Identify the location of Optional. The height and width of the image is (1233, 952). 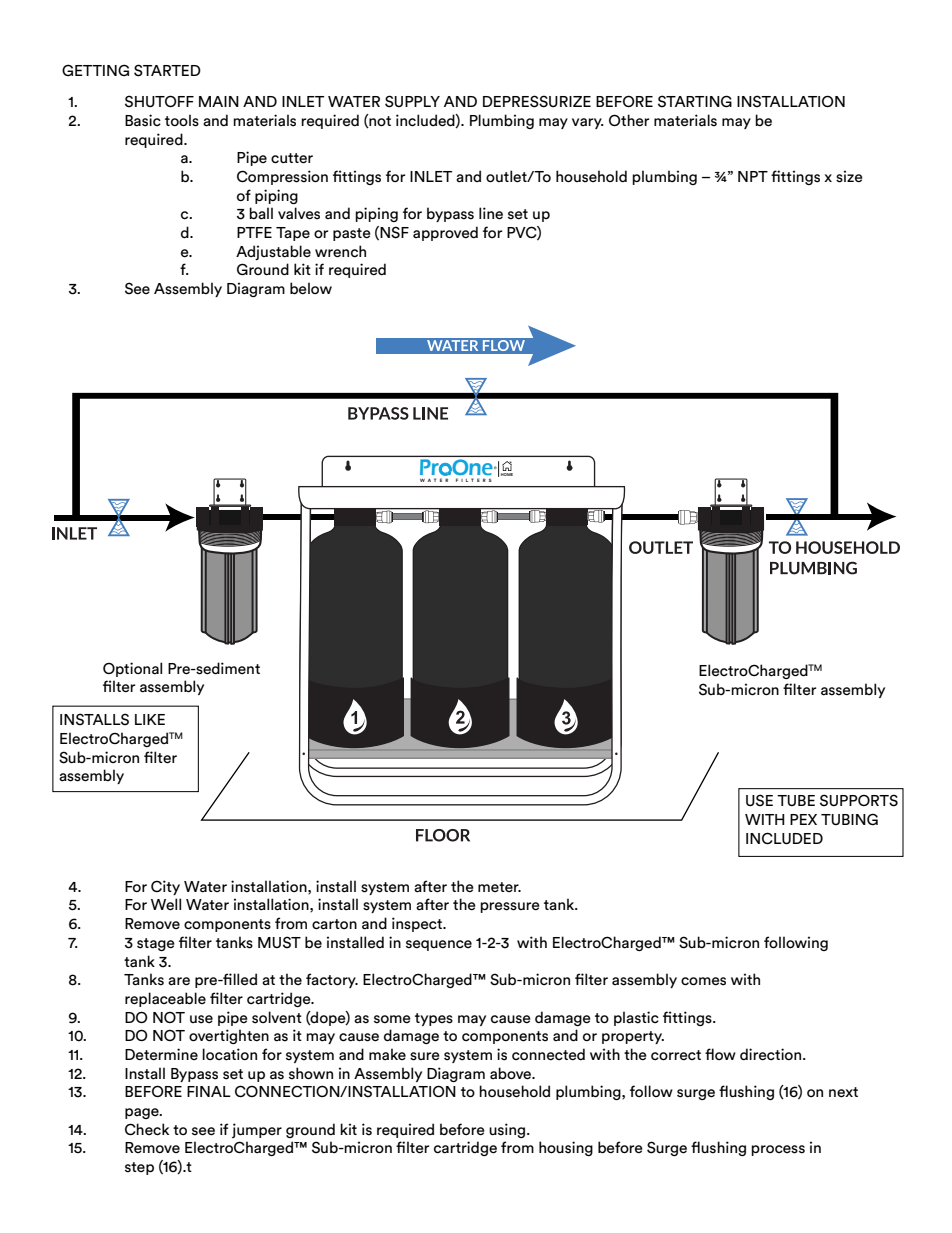
(132, 669).
